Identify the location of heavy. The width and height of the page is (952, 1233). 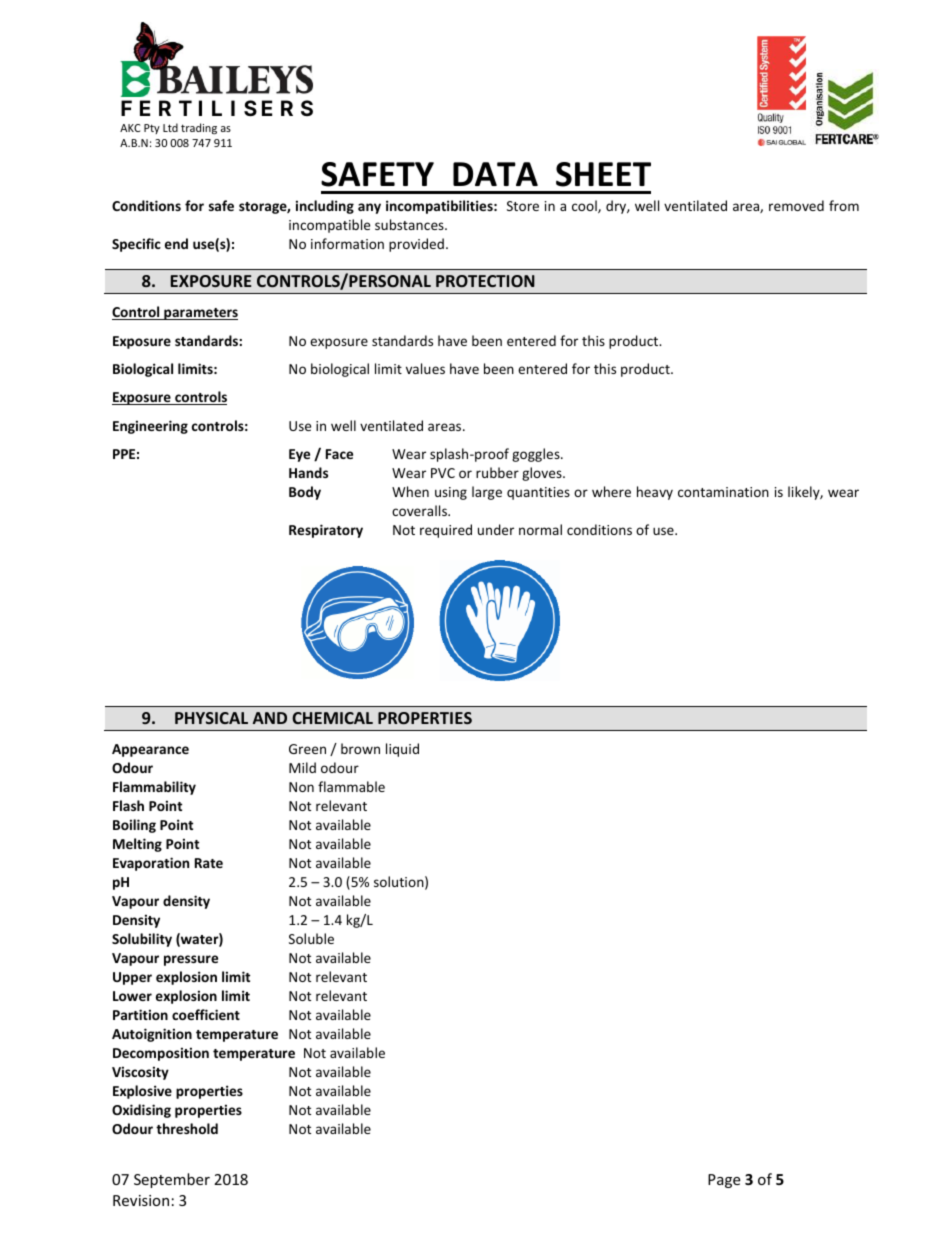
(655, 493).
